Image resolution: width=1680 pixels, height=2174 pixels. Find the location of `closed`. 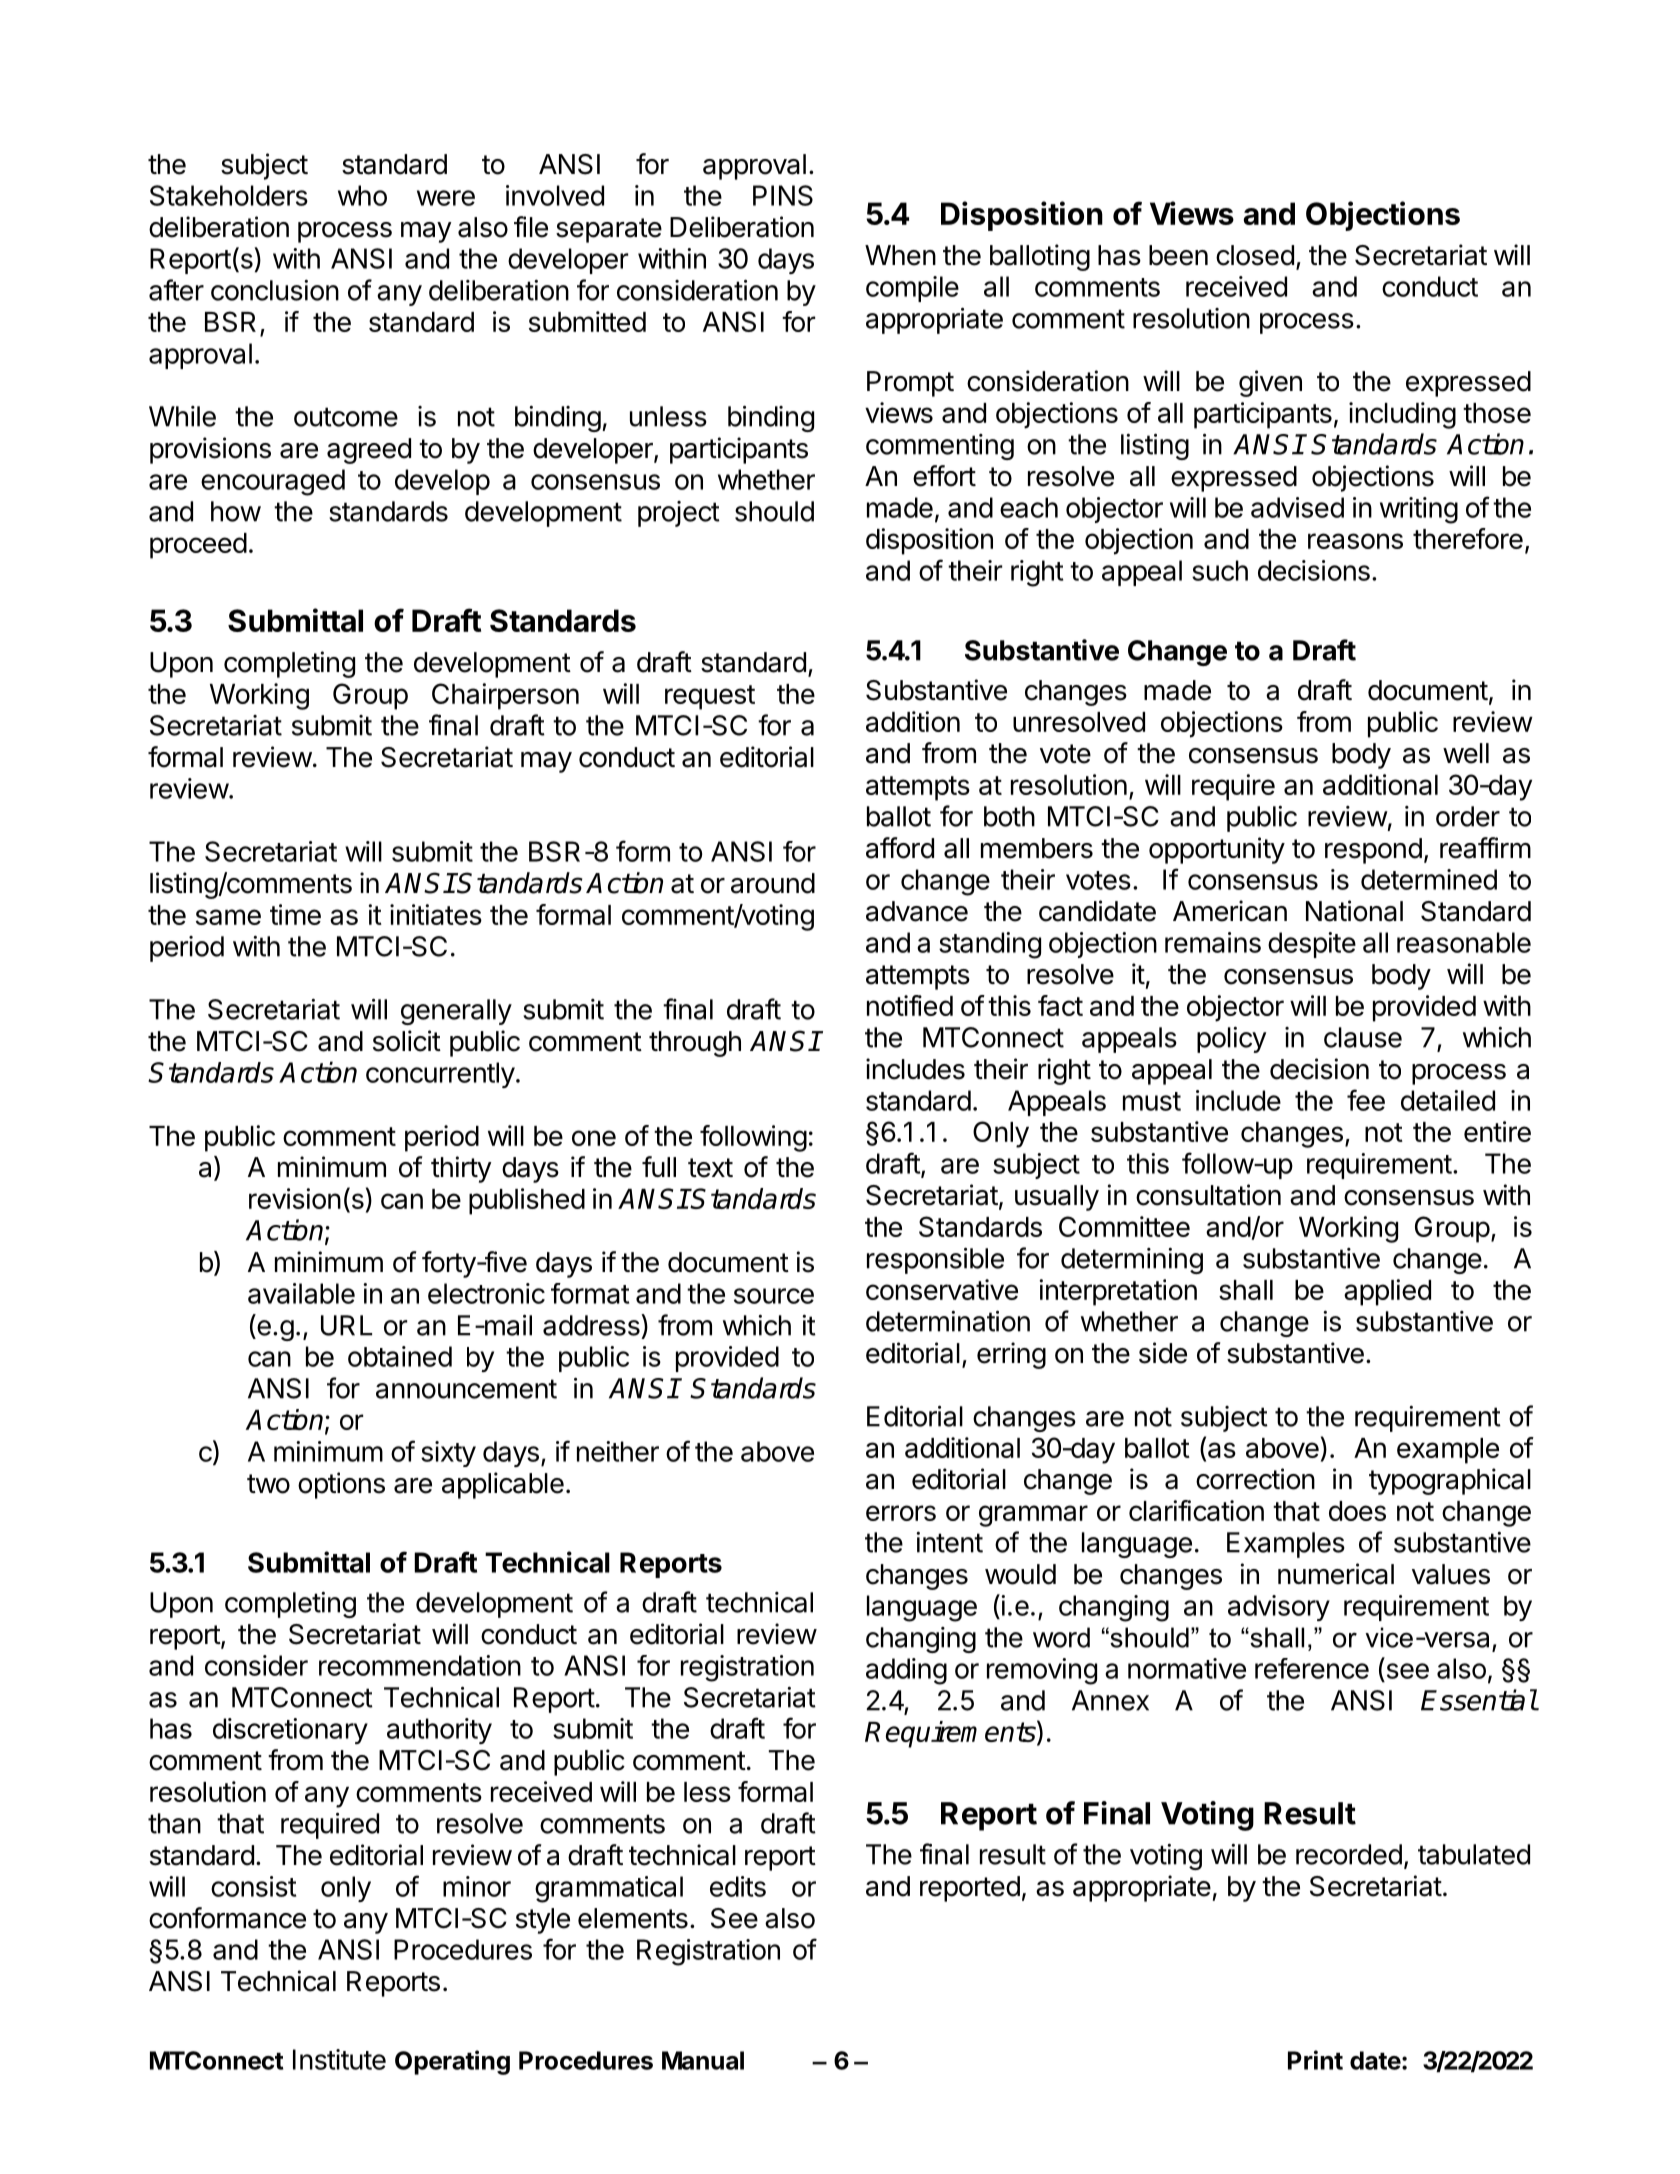

closed is located at coordinates (1255, 255).
